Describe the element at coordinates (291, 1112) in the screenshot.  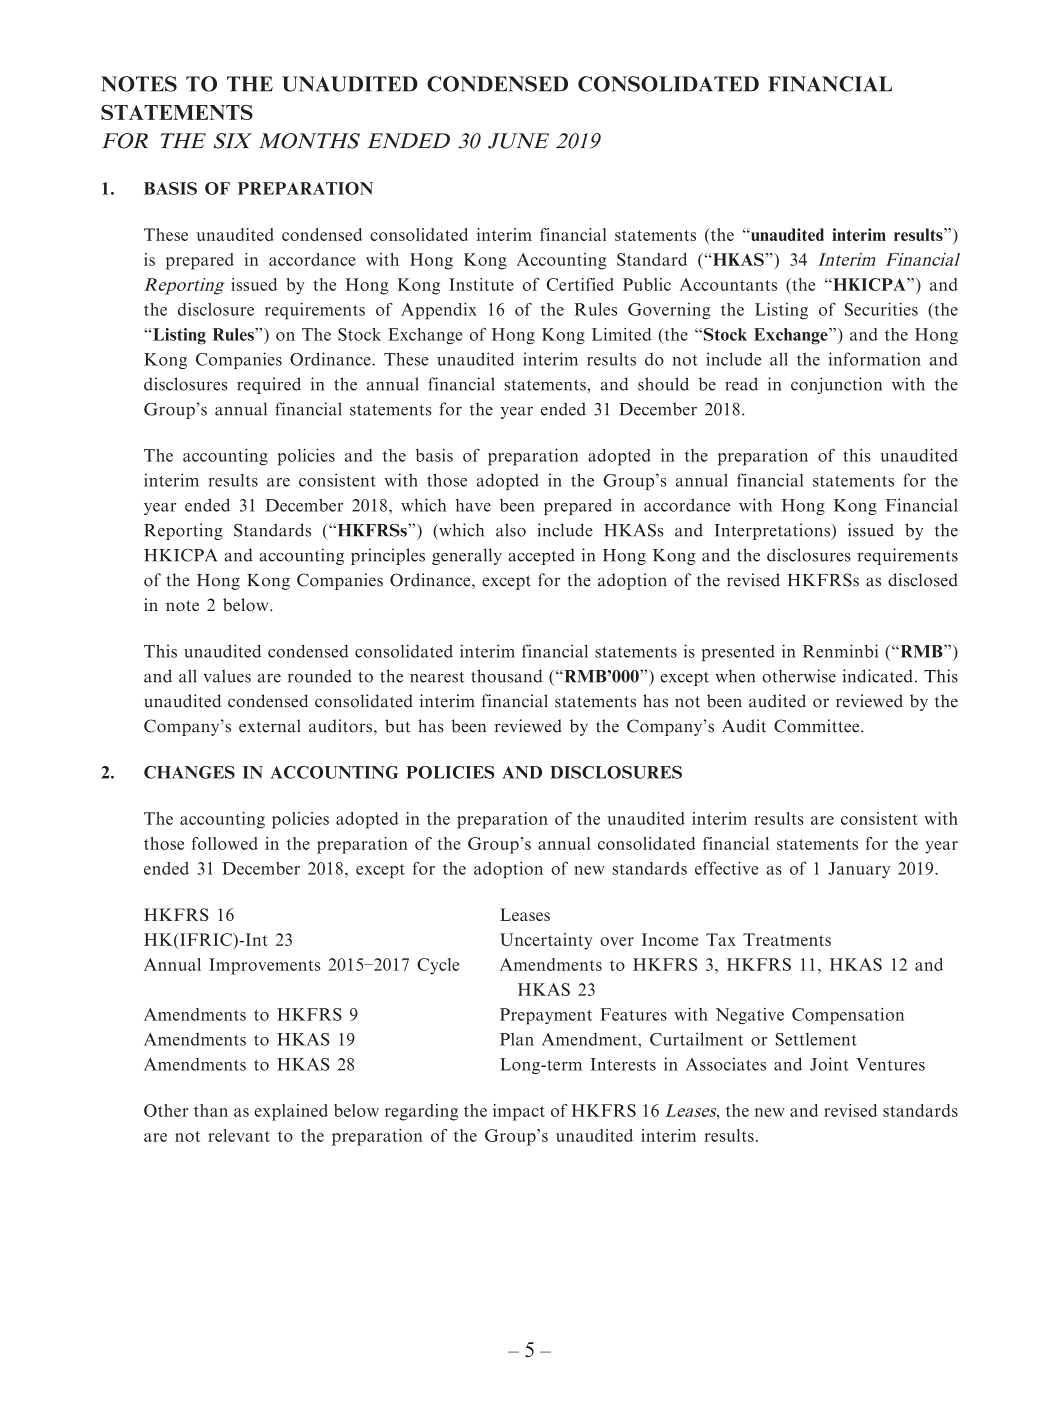
I see `explained` at that location.
